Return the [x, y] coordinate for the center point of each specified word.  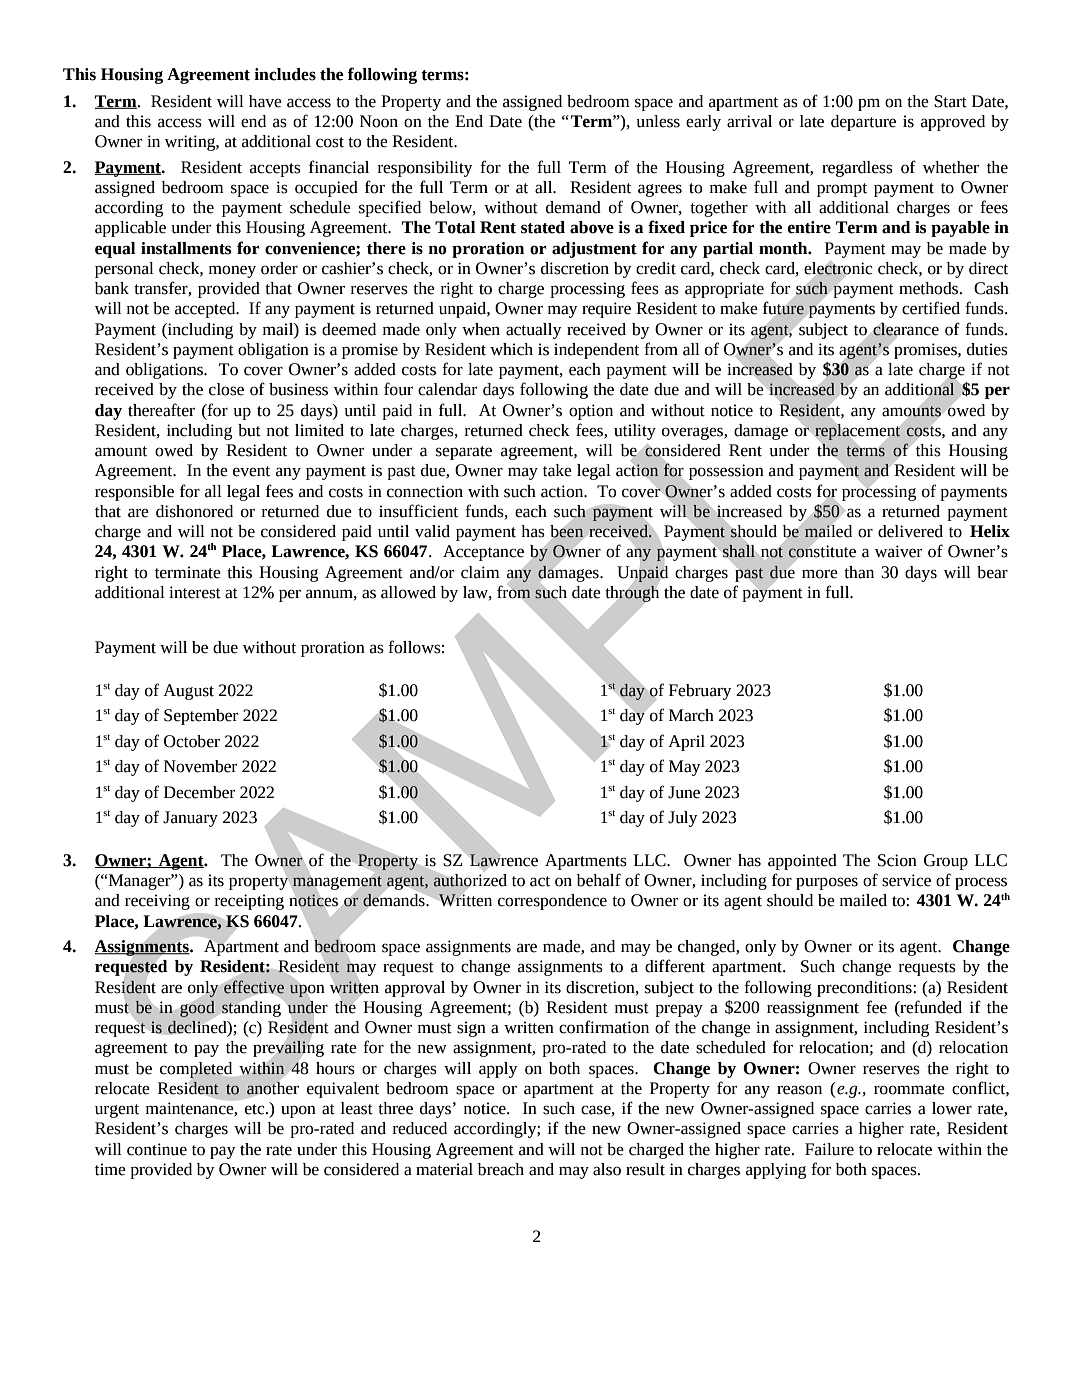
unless [658, 121]
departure [863, 123]
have [265, 101]
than [859, 572]
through [632, 593]
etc [256, 1109]
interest [195, 592]
